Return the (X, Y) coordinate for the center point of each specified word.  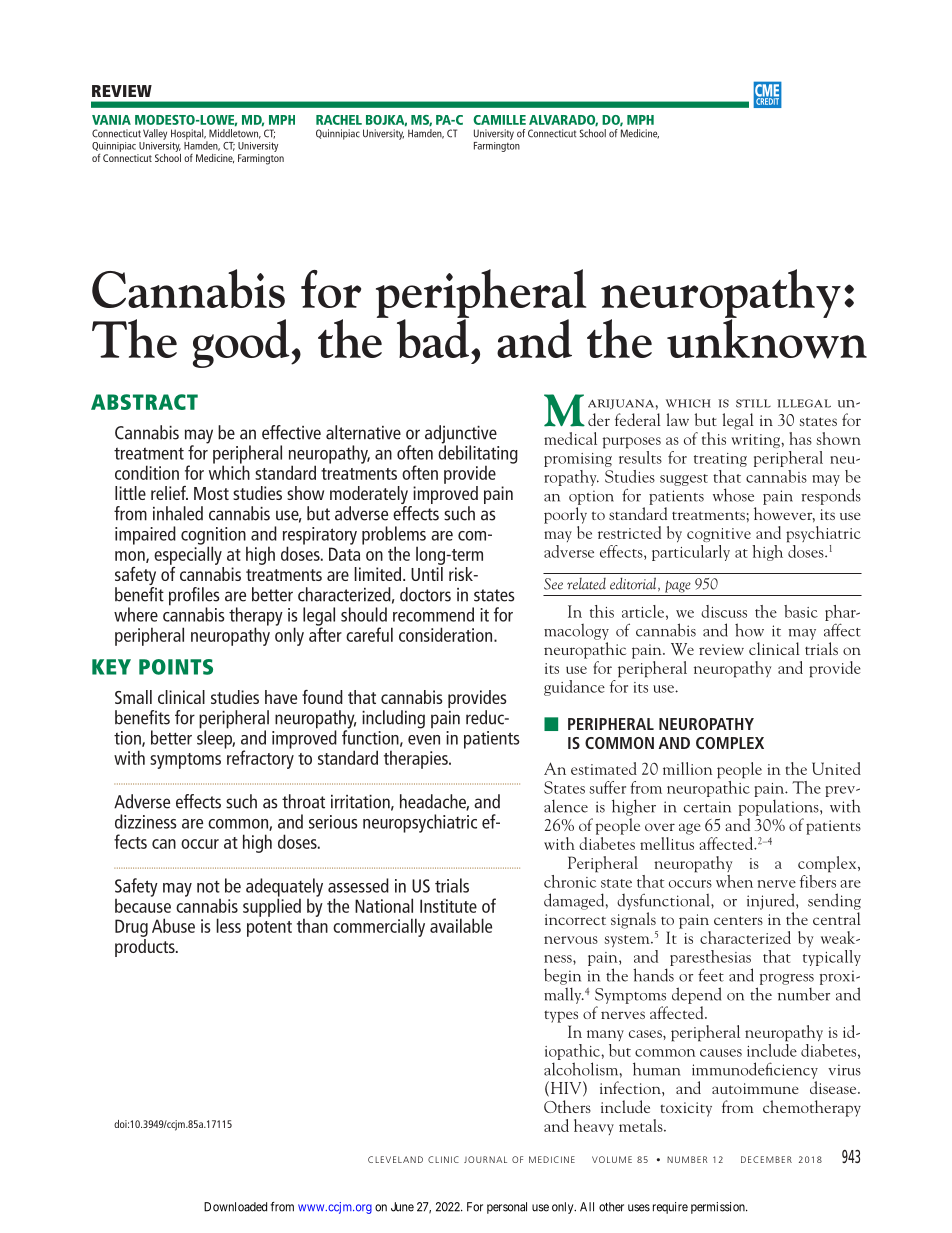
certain (707, 807)
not (208, 887)
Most (211, 493)
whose (733, 495)
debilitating (478, 454)
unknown (767, 338)
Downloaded (235, 1207)
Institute (448, 906)
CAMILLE (499, 120)
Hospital (188, 134)
